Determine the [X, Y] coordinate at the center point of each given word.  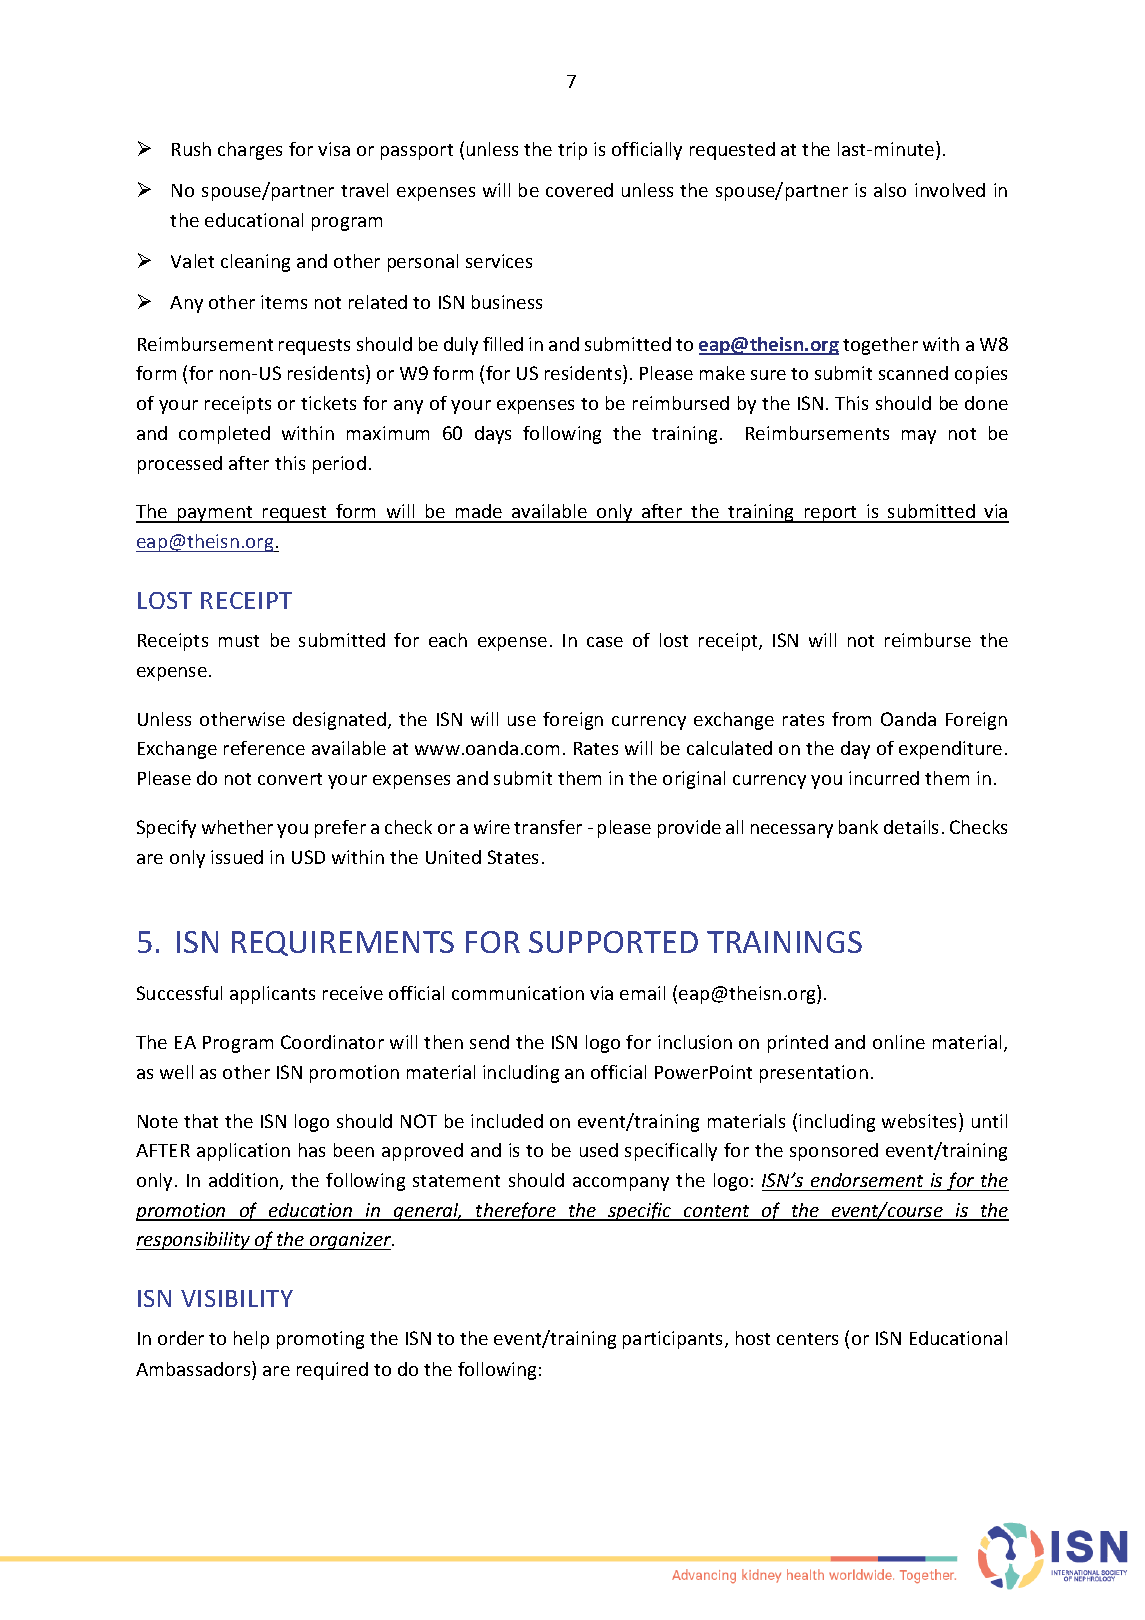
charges [250, 151]
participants [674, 1340]
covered [579, 190]
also [890, 190]
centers [807, 1339]
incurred [884, 778]
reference [264, 748]
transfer [548, 827]
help [251, 1340]
